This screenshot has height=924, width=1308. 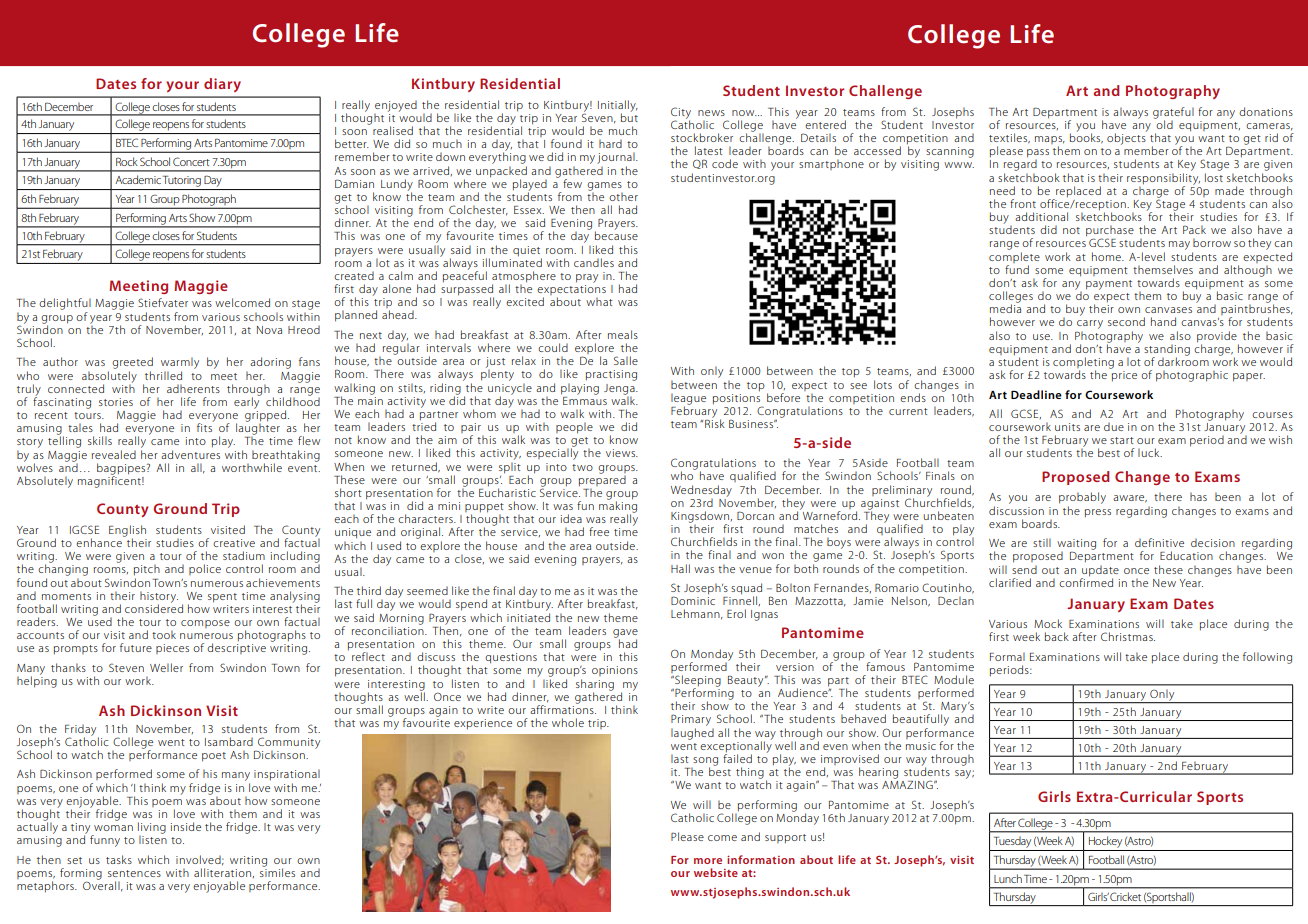 What do you see at coordinates (615, 671) in the screenshot?
I see `opinions` at bounding box center [615, 671].
